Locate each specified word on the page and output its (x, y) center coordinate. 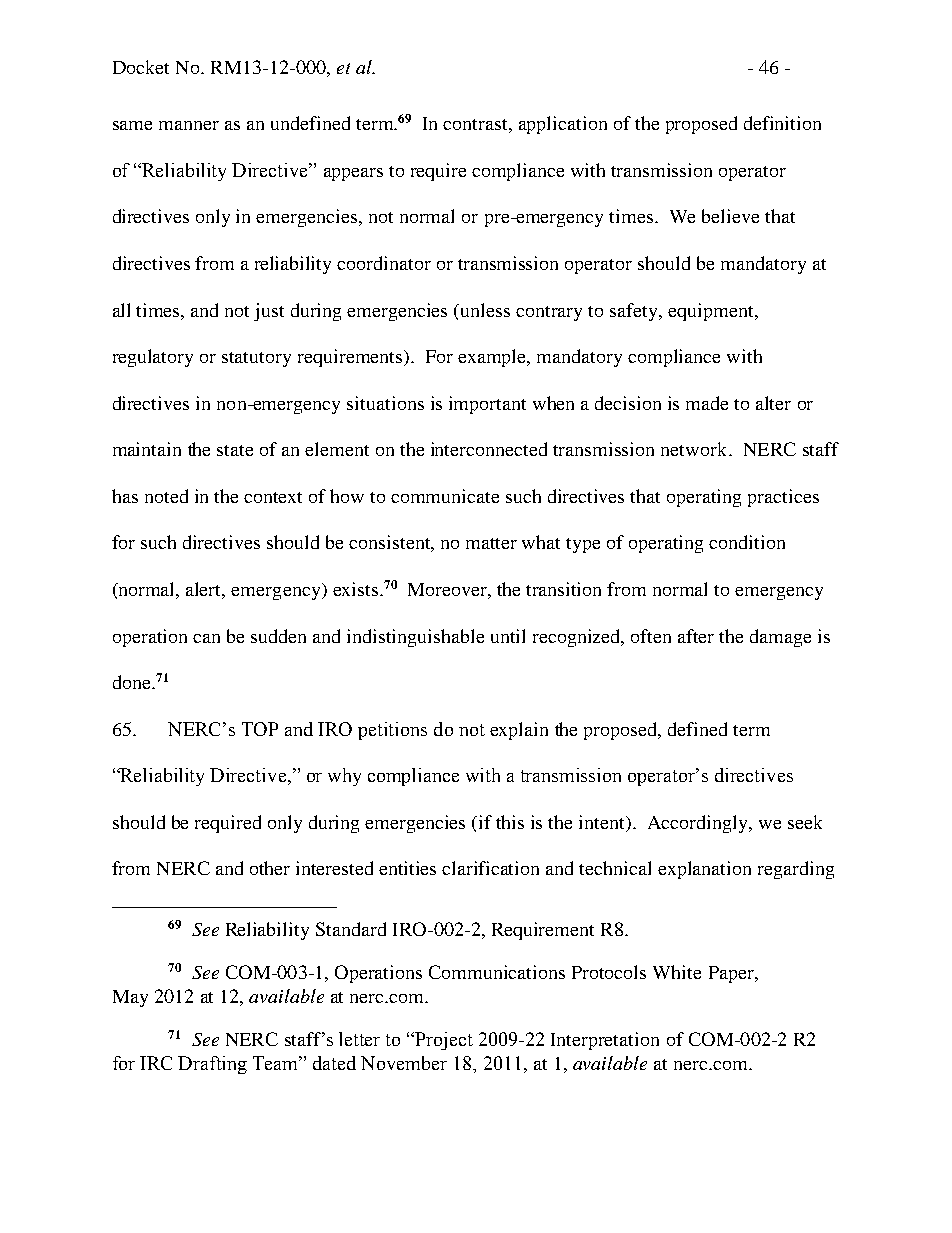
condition (747, 542)
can (206, 638)
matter (491, 543)
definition (782, 123)
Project (443, 1041)
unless (485, 310)
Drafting (212, 1065)
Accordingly (699, 824)
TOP (260, 729)
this (510, 822)
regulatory (153, 358)
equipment (712, 312)
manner (189, 125)
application (563, 125)
